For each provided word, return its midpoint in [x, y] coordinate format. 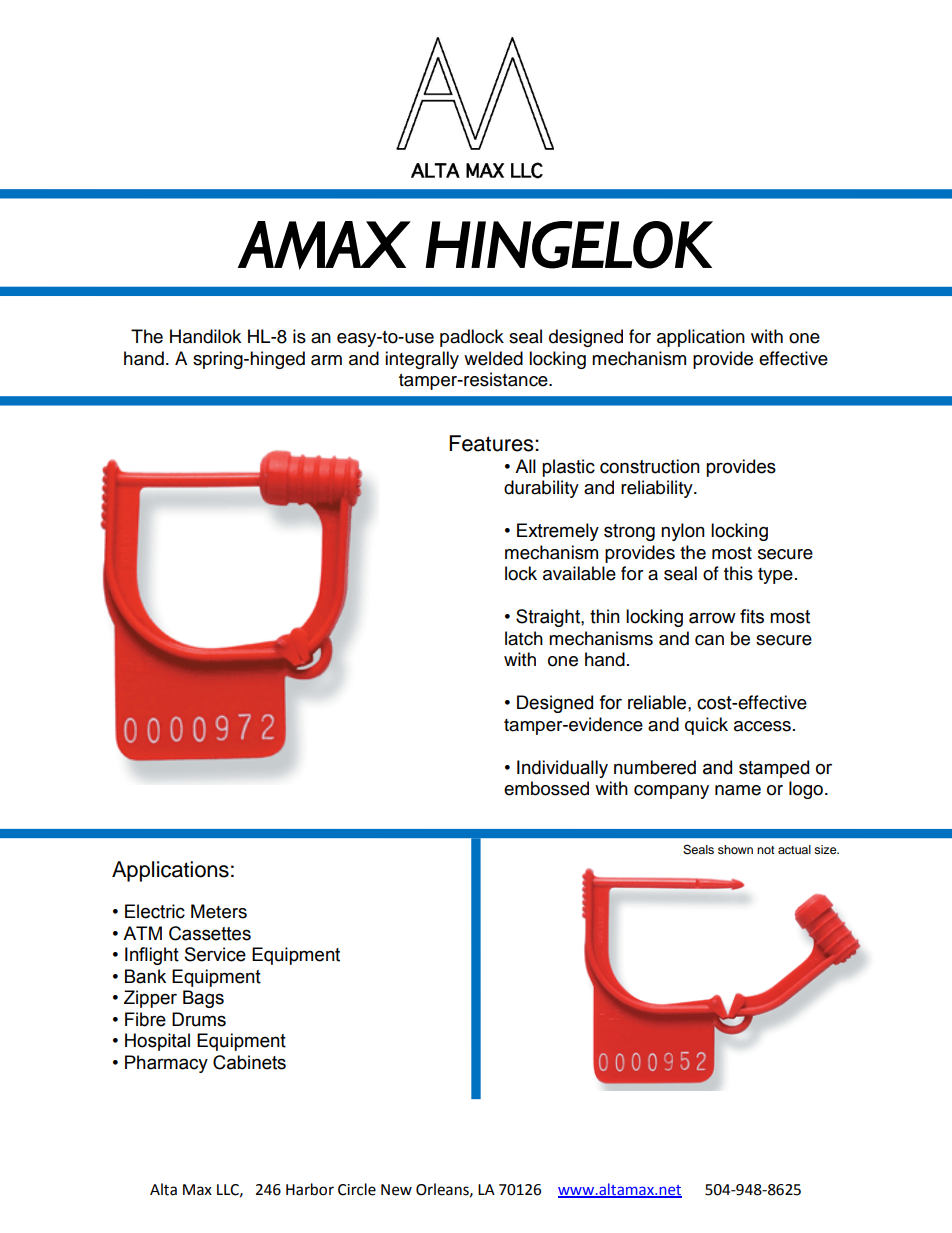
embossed [546, 788]
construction [650, 466]
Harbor [310, 1189]
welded [493, 358]
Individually [562, 769]
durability [541, 489]
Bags [203, 999]
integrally [422, 360]
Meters [219, 911]
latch [524, 638]
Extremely [558, 532]
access [762, 726]
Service [215, 954]
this [738, 573]
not [766, 850]
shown [735, 849]
